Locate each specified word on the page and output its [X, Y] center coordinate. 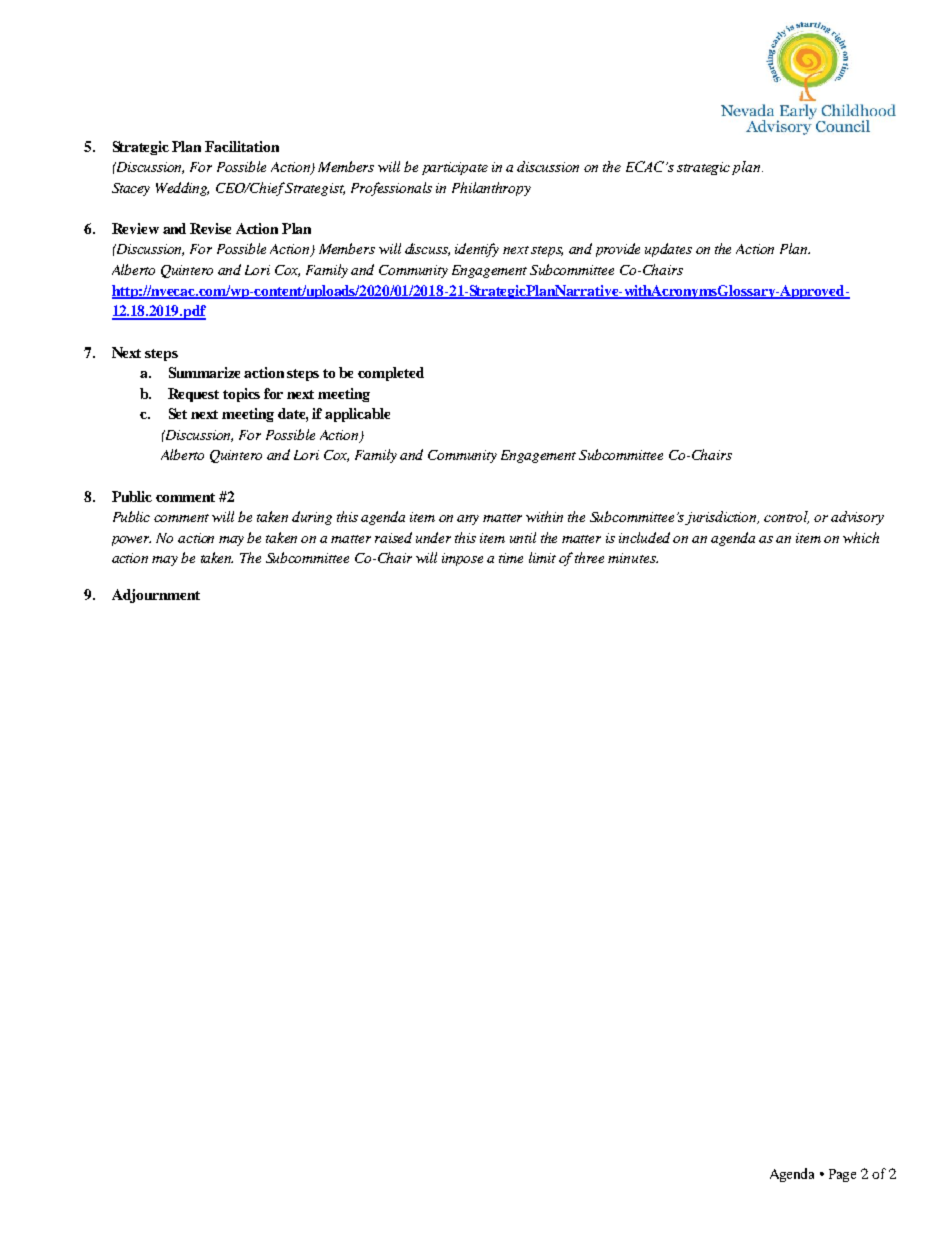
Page [842, 1175]
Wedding [182, 189]
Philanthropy [491, 189]
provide [618, 250]
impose [462, 559]
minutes [633, 558]
